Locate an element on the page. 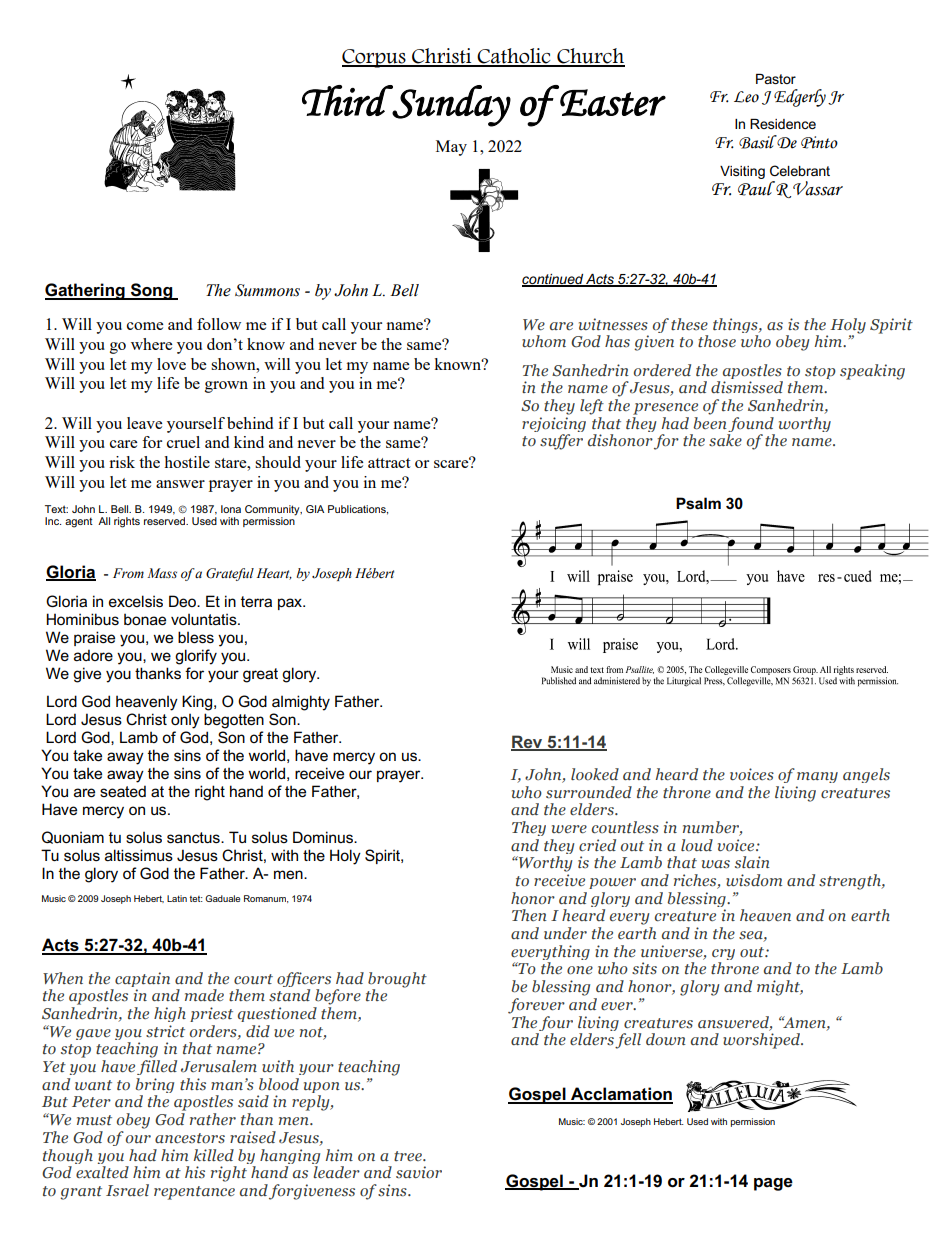 This image has height=1233, width=952. Sunday is located at coordinates (451, 106).
